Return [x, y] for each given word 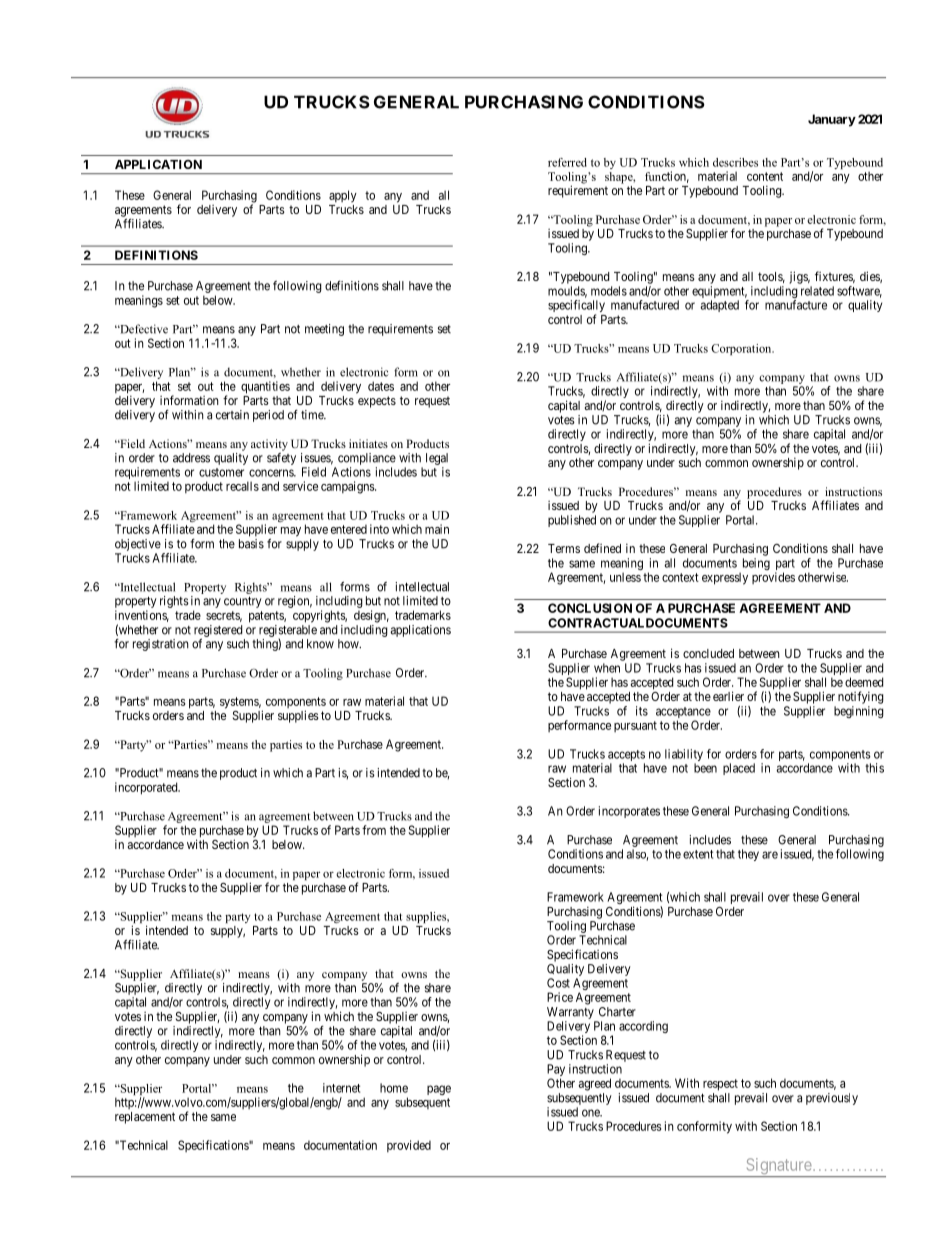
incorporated [147, 788]
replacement [145, 1118]
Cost [558, 983]
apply [343, 196]
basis [251, 544]
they [748, 855]
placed [739, 769]
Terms [564, 548]
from [374, 830]
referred [567, 162]
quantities [265, 387]
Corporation [742, 349]
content [765, 176]
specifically [576, 307]
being [755, 565]
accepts [626, 757]
